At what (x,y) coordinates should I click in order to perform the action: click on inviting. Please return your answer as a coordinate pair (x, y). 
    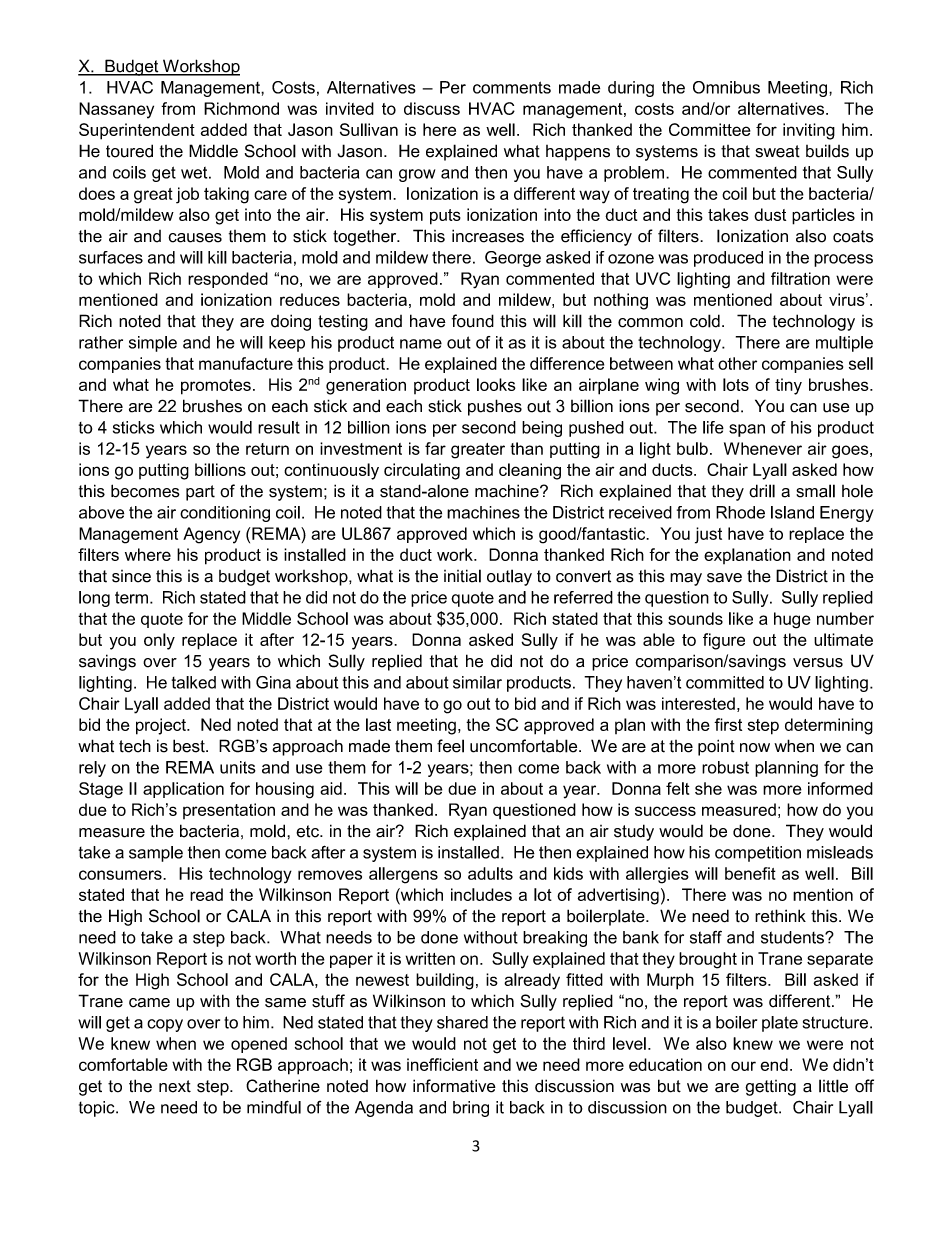
    Looking at the image, I should click on (809, 131).
